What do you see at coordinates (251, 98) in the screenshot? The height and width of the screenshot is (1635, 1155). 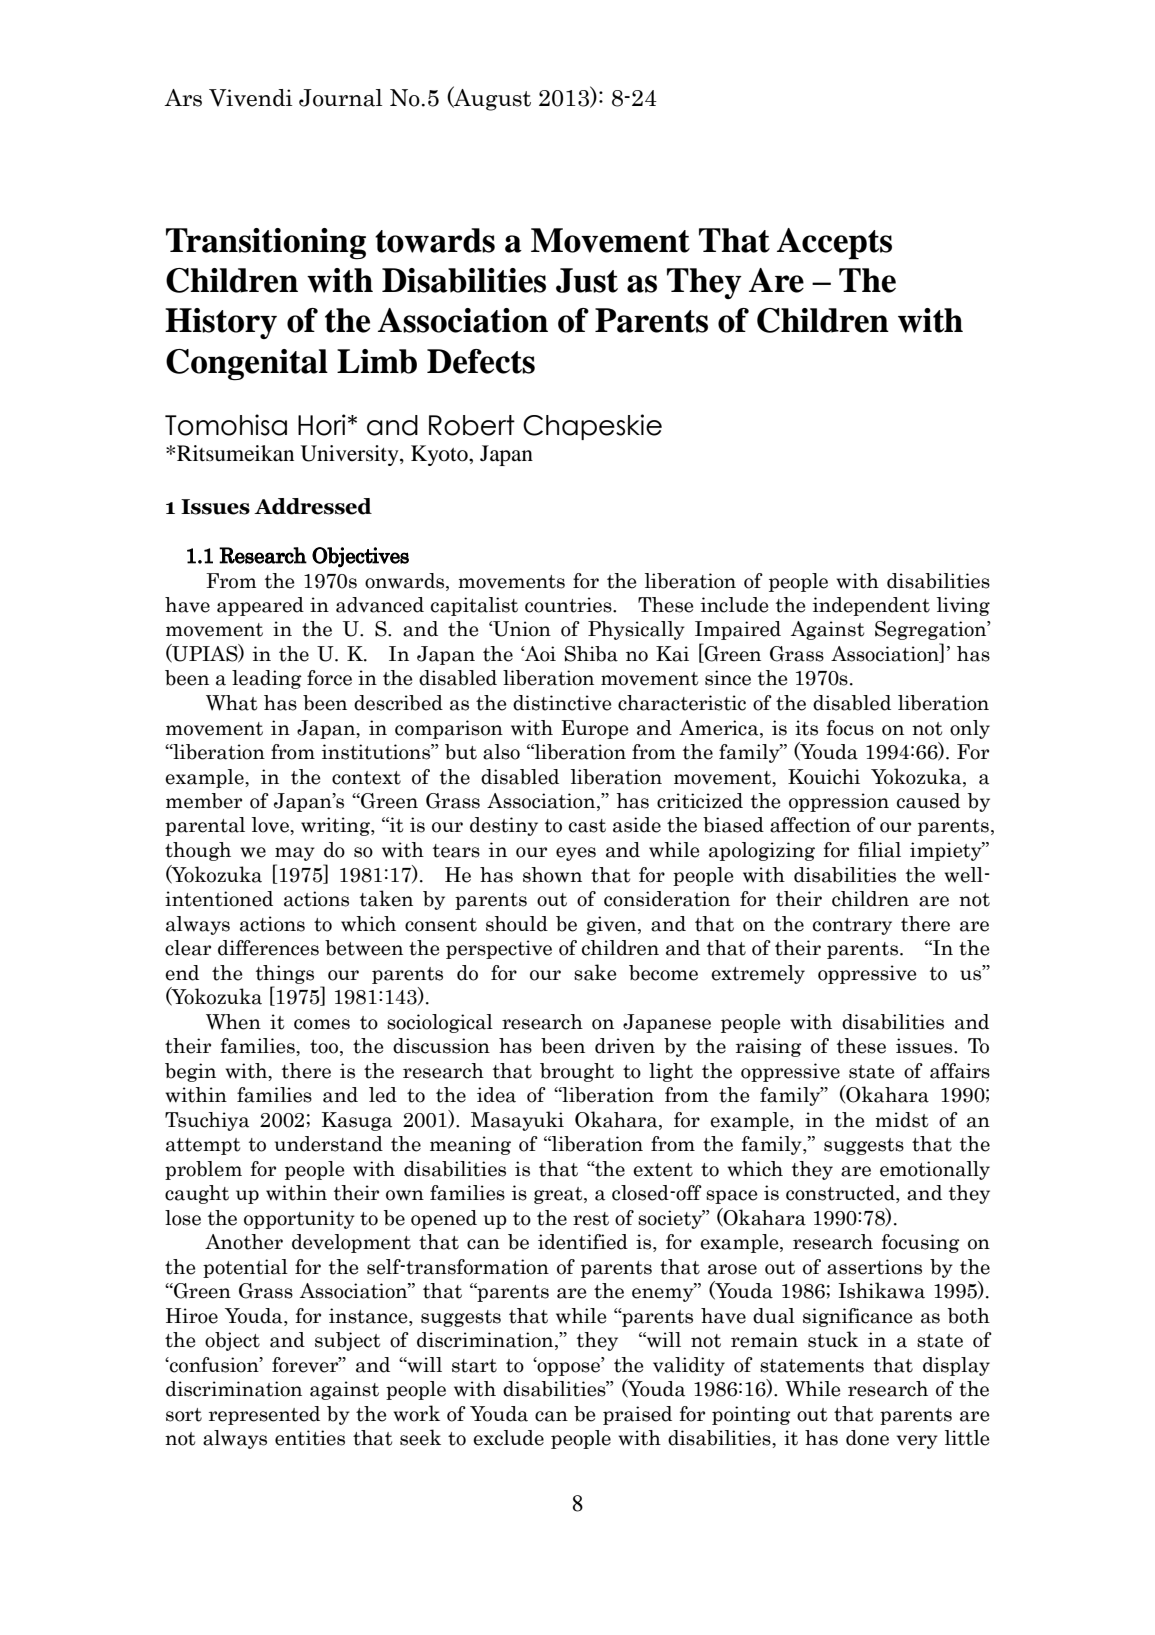 I see `Vivendi` at bounding box center [251, 98].
